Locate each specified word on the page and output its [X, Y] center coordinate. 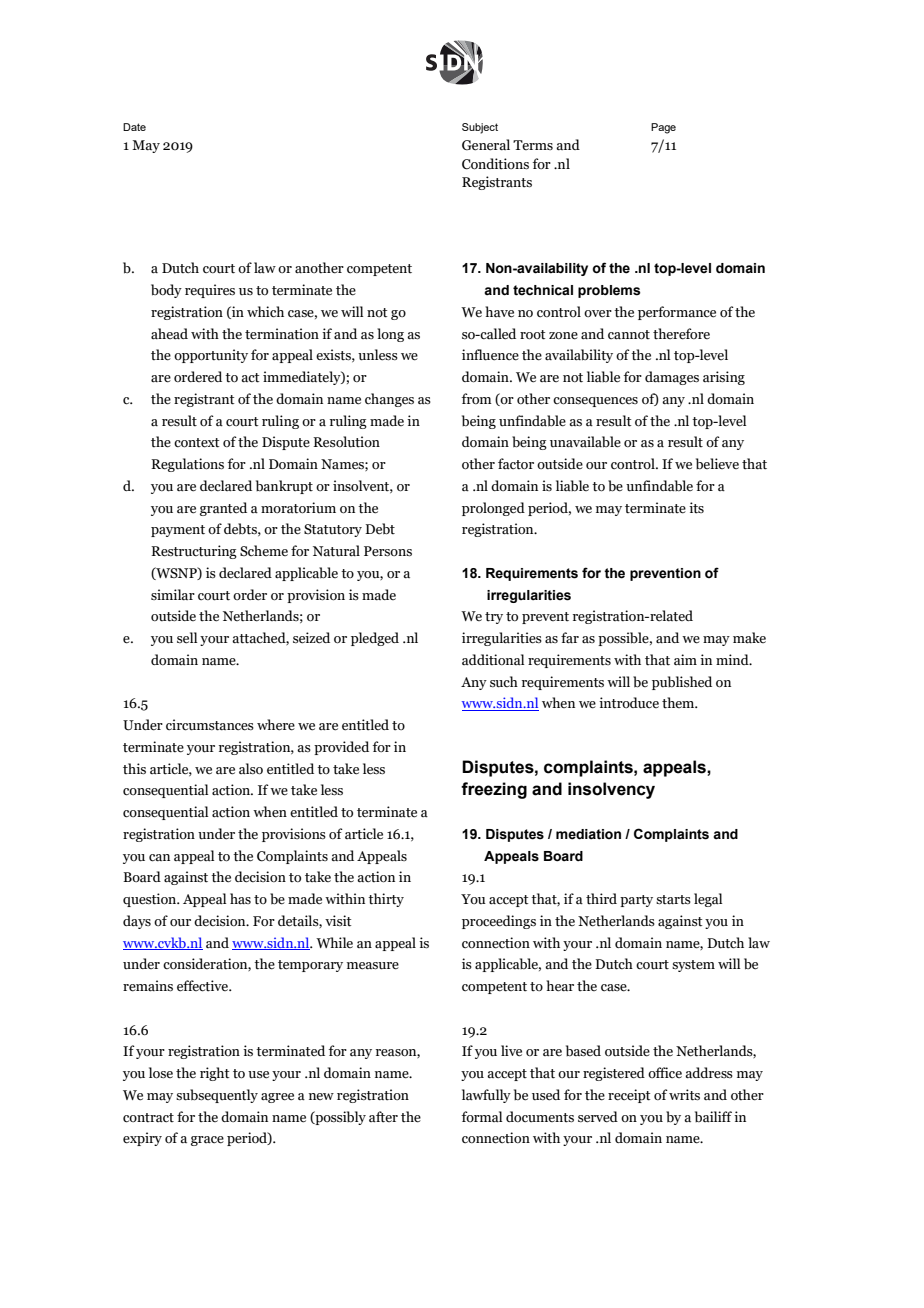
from [477, 398]
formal [482, 1116]
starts [673, 900]
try [494, 618]
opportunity [211, 356]
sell [187, 638]
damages [672, 378]
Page [663, 128]
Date [134, 127]
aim [685, 659]
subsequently [217, 1096]
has [240, 899]
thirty [386, 900]
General [486, 145]
